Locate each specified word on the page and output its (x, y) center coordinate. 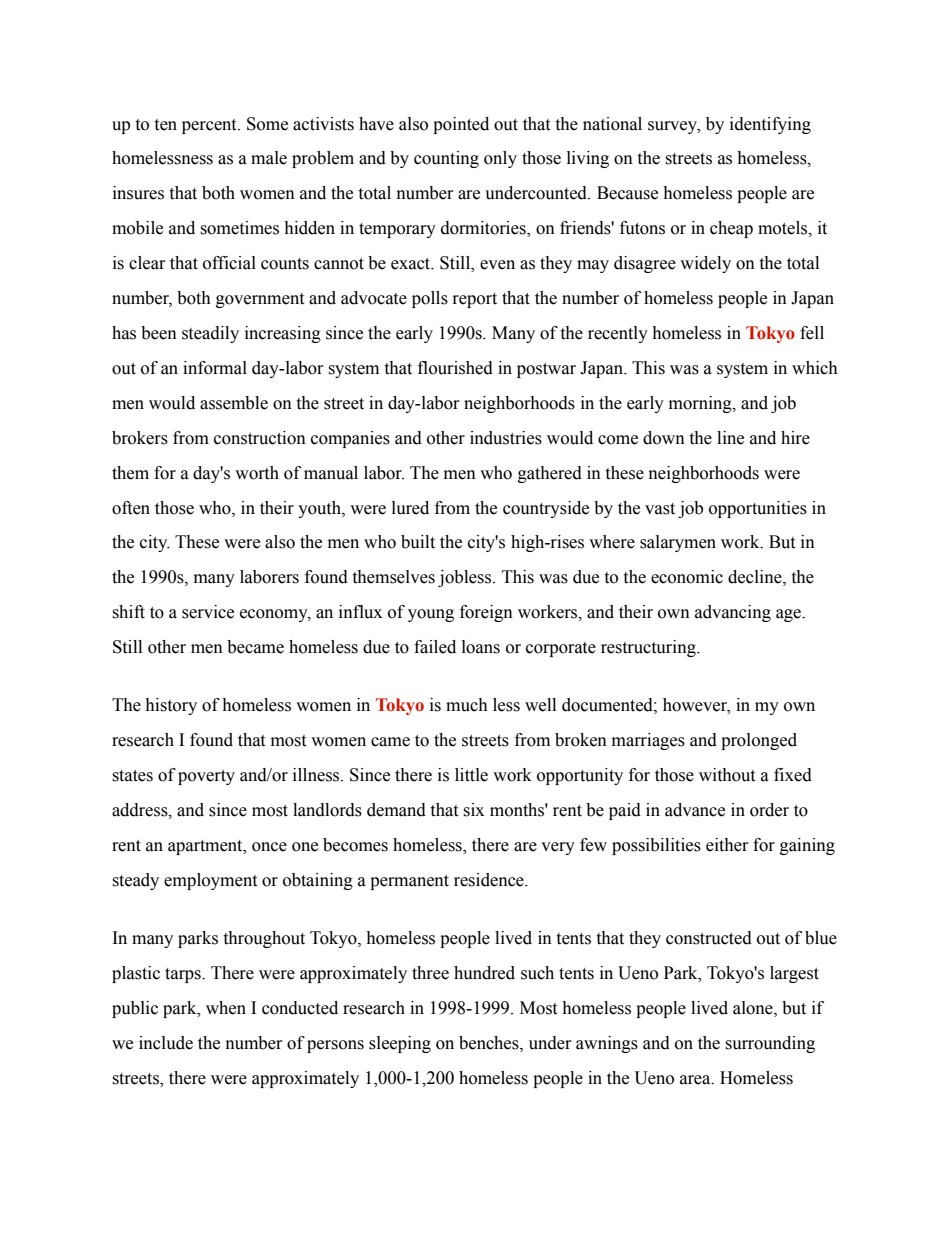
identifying (770, 125)
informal (215, 368)
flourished (455, 368)
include (166, 1043)
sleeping (400, 1044)
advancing (733, 613)
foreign (486, 613)
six (473, 810)
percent (210, 126)
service (208, 612)
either (727, 845)
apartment (206, 847)
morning (701, 404)
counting (446, 159)
